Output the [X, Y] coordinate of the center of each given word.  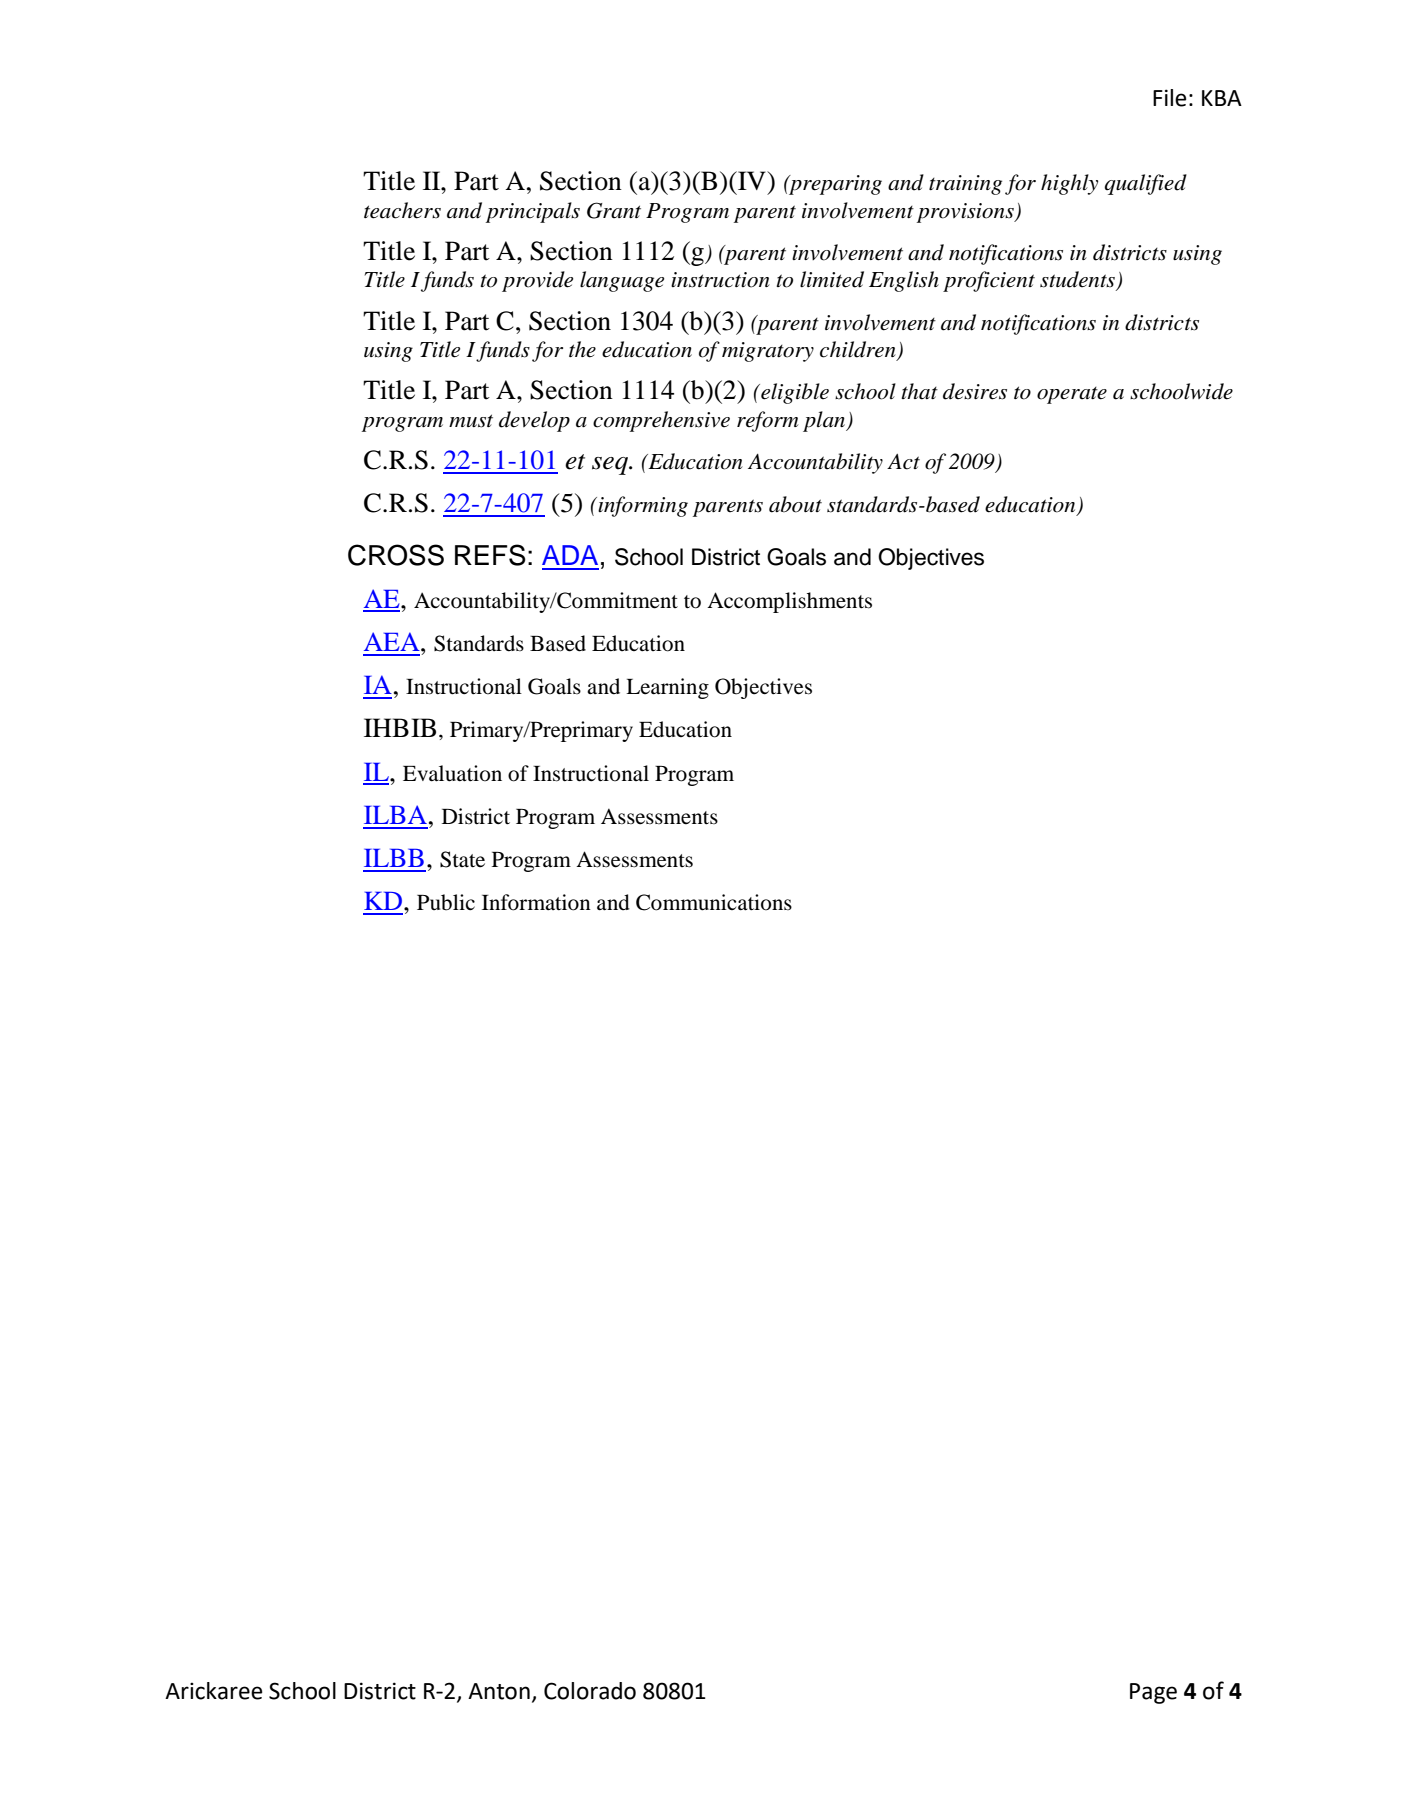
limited [832, 279]
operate [1072, 395]
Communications [714, 902]
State [462, 859]
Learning [667, 688]
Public [446, 902]
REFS [490, 555]
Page [1153, 1693]
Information [536, 902]
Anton [499, 1691]
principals [533, 212]
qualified [1145, 184]
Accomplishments [789, 602]
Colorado [590, 1691]
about [795, 504]
